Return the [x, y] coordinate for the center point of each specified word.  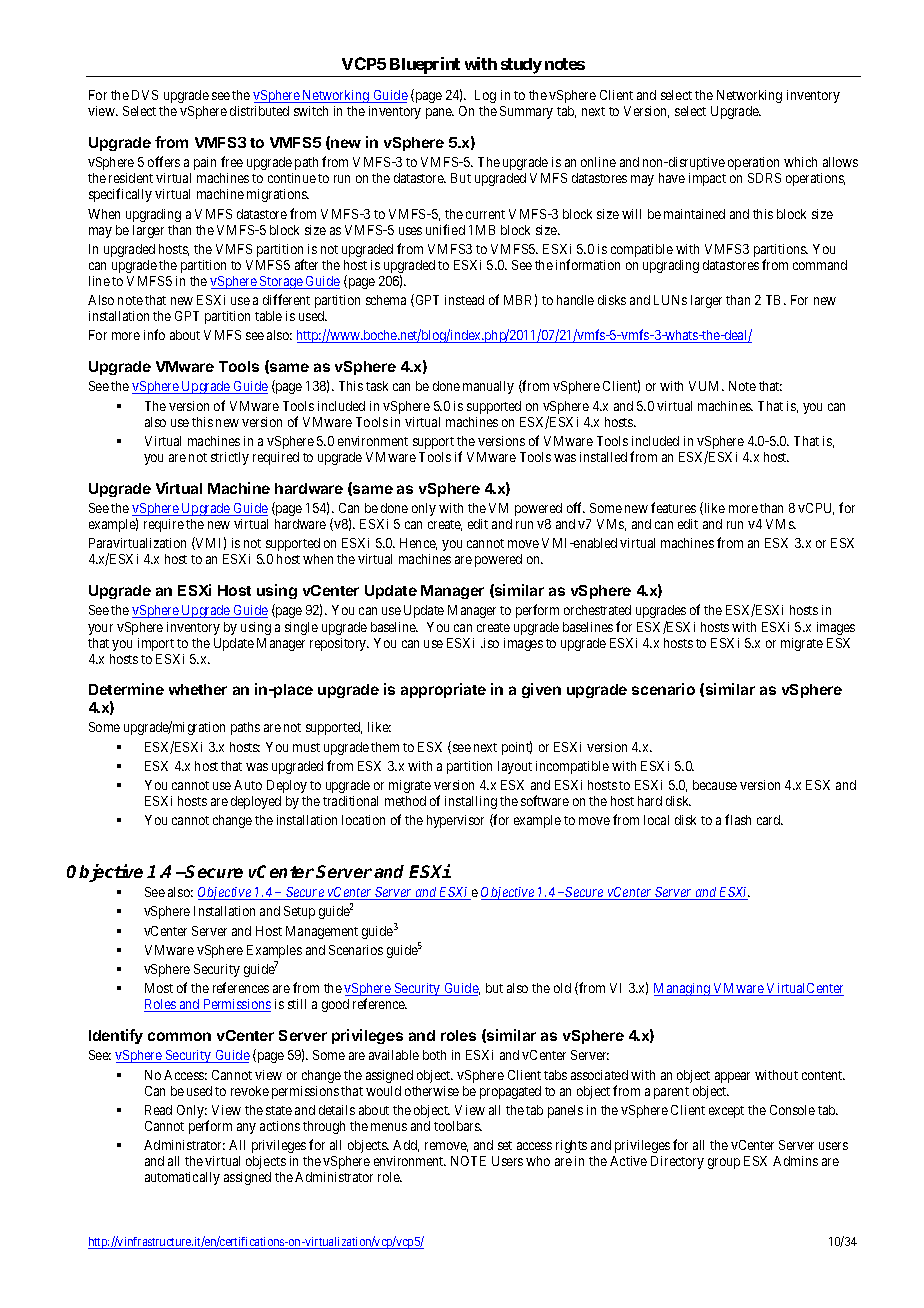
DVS [145, 95]
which [800, 162]
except [726, 1112]
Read [158, 1110]
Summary [526, 112]
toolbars [457, 1126]
